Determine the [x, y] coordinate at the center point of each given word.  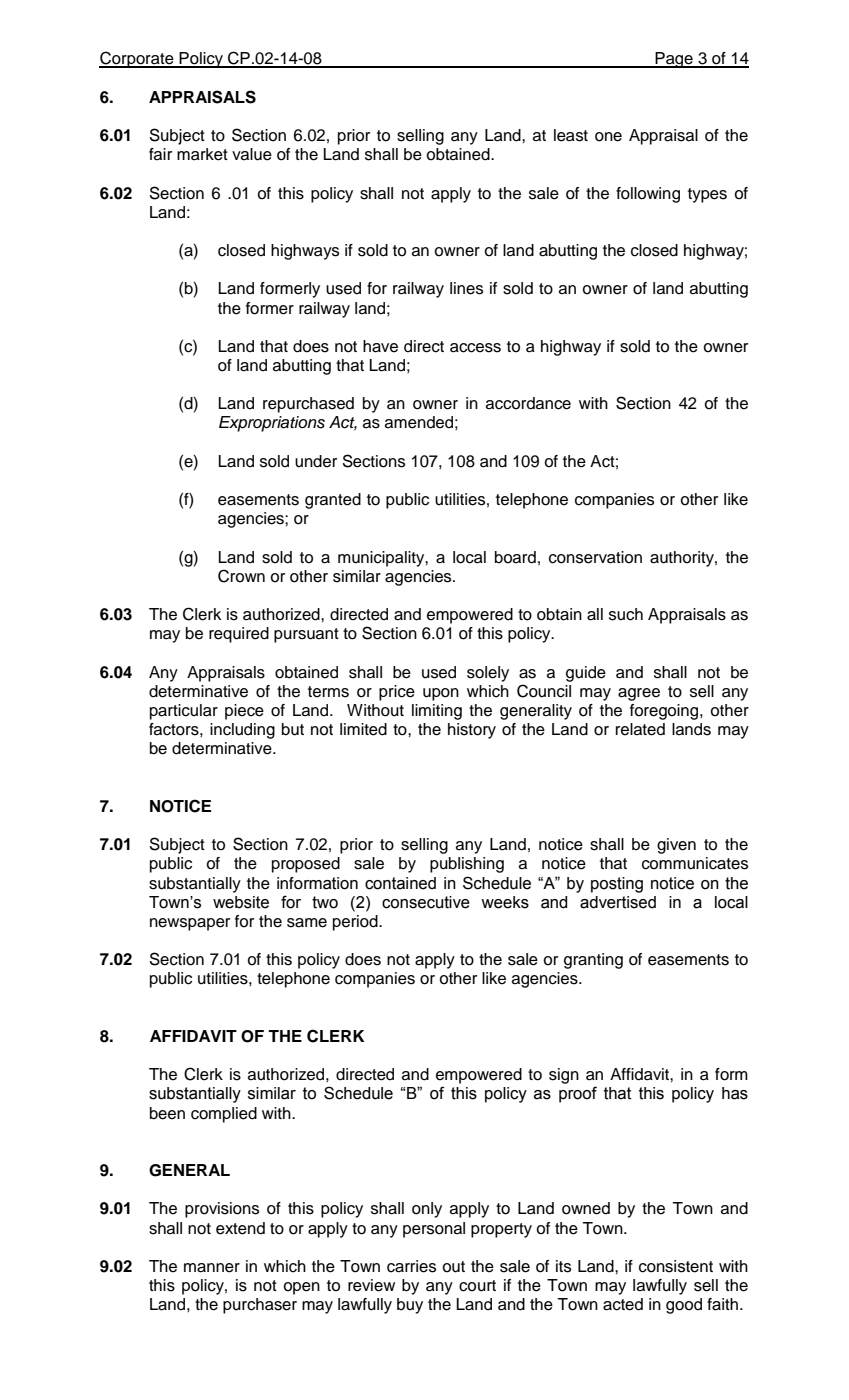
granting [593, 961]
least [571, 135]
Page [674, 60]
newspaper [190, 924]
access [475, 348]
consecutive [426, 902]
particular [184, 712]
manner [212, 1268]
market [202, 154]
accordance [528, 403]
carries [411, 1266]
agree [639, 694]
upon [441, 694]
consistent [676, 1266]
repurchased [308, 405]
